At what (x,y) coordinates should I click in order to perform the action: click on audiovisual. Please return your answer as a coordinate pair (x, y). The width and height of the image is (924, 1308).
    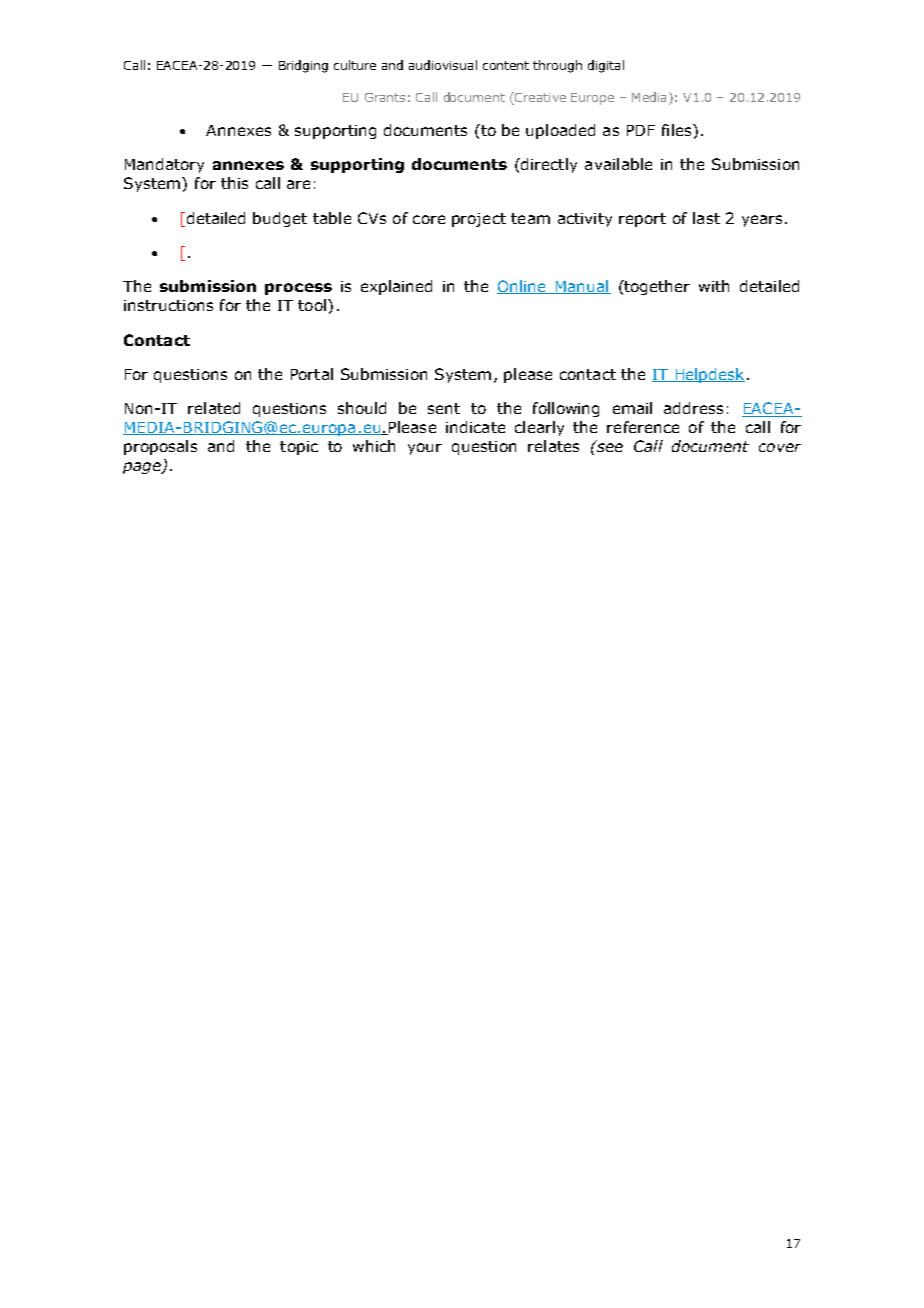
    Looking at the image, I should click on (443, 65).
